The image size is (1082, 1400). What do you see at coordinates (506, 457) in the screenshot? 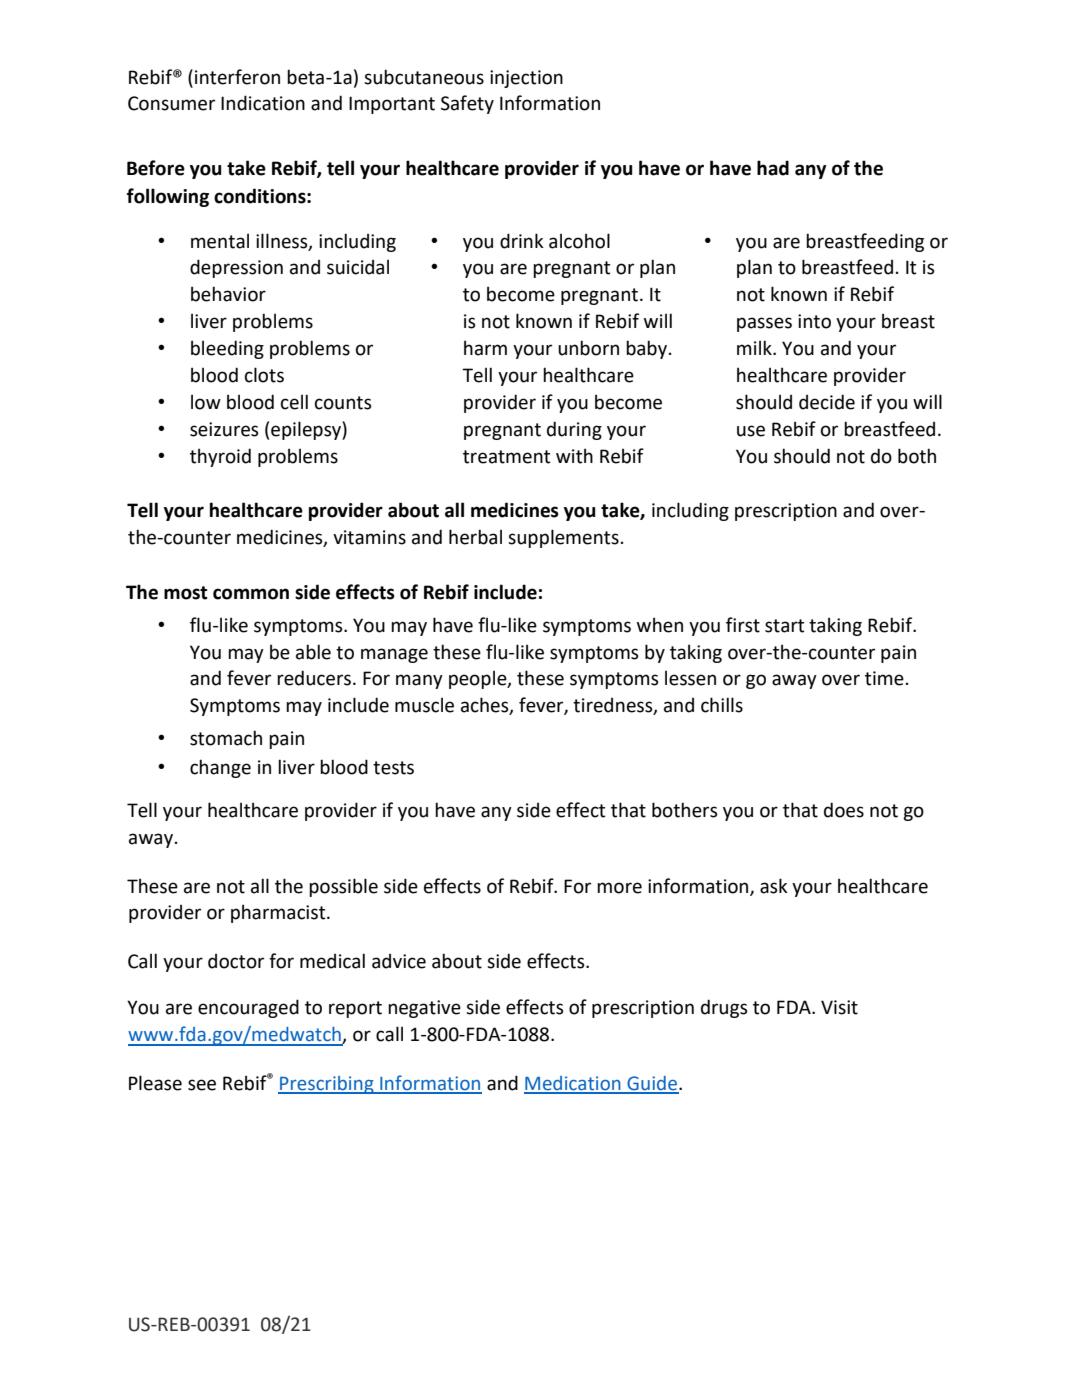
I see `treatment` at bounding box center [506, 457].
